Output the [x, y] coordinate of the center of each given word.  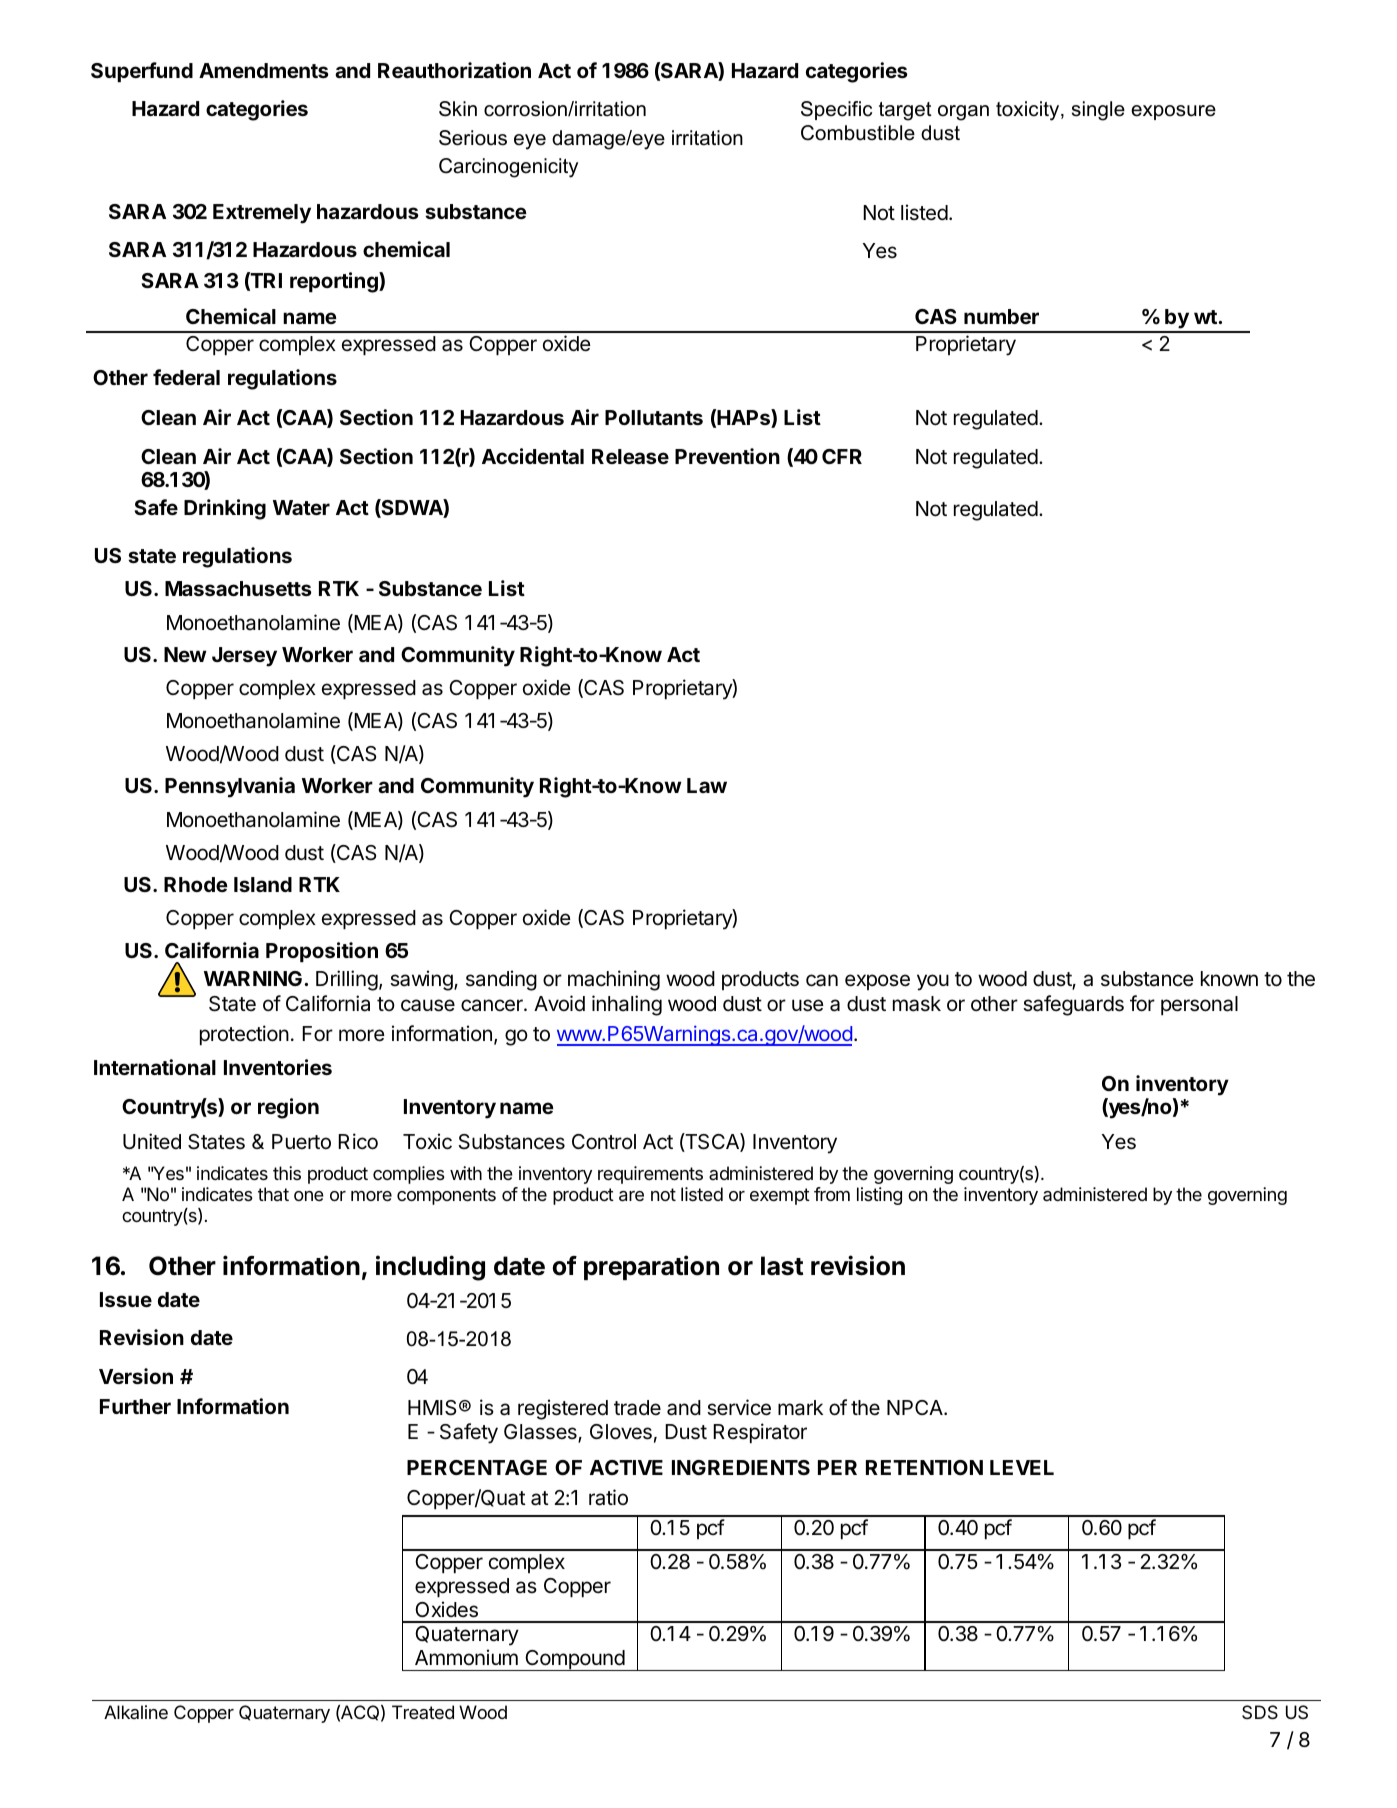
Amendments [264, 70]
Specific [836, 110]
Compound [574, 1660]
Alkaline [136, 1712]
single [1098, 111]
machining [614, 980]
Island [263, 884]
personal [1199, 1005]
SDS [1260, 1712]
